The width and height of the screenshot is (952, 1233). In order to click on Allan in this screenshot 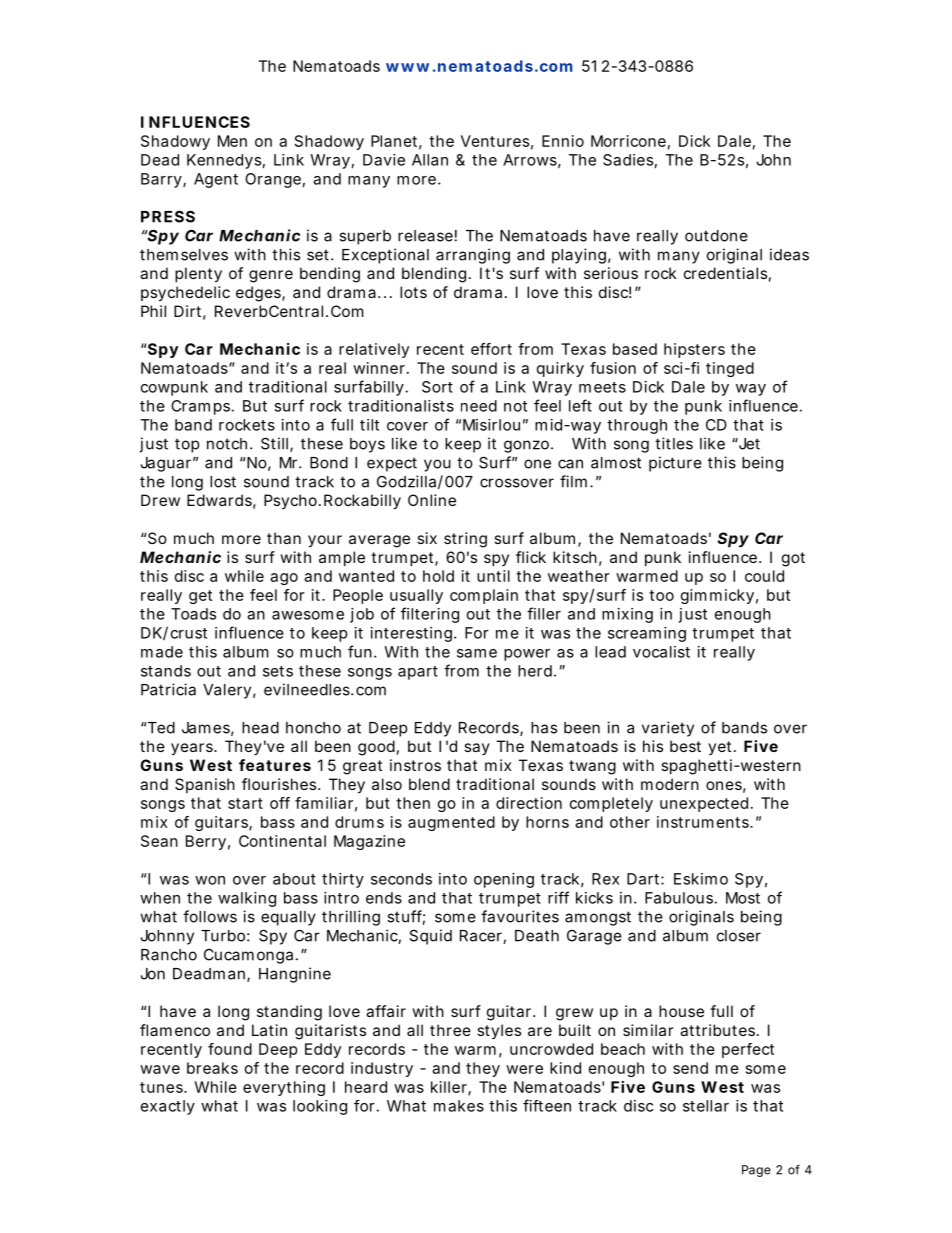, I will do `click(430, 160)`.
